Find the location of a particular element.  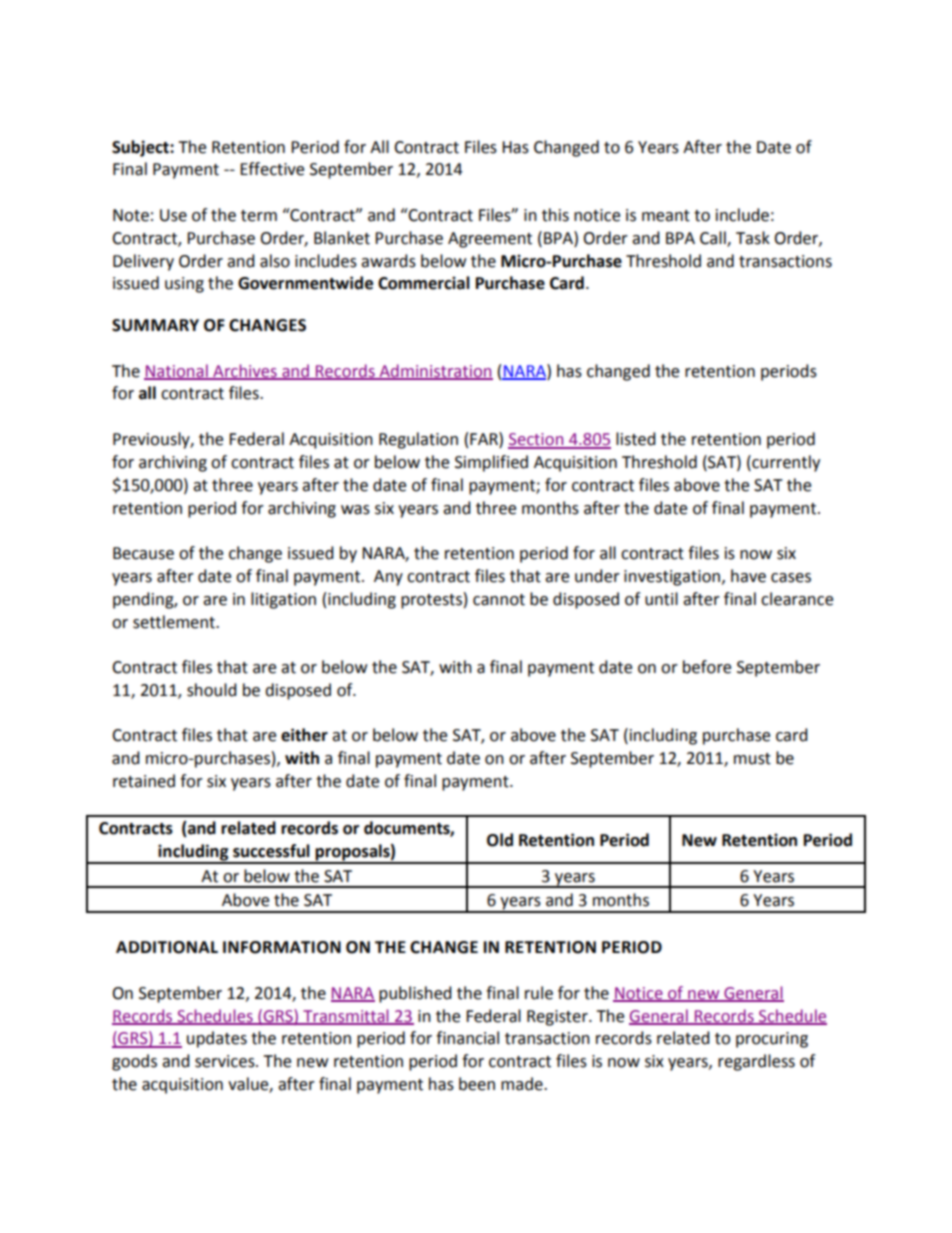

settlement is located at coordinates (175, 622).
